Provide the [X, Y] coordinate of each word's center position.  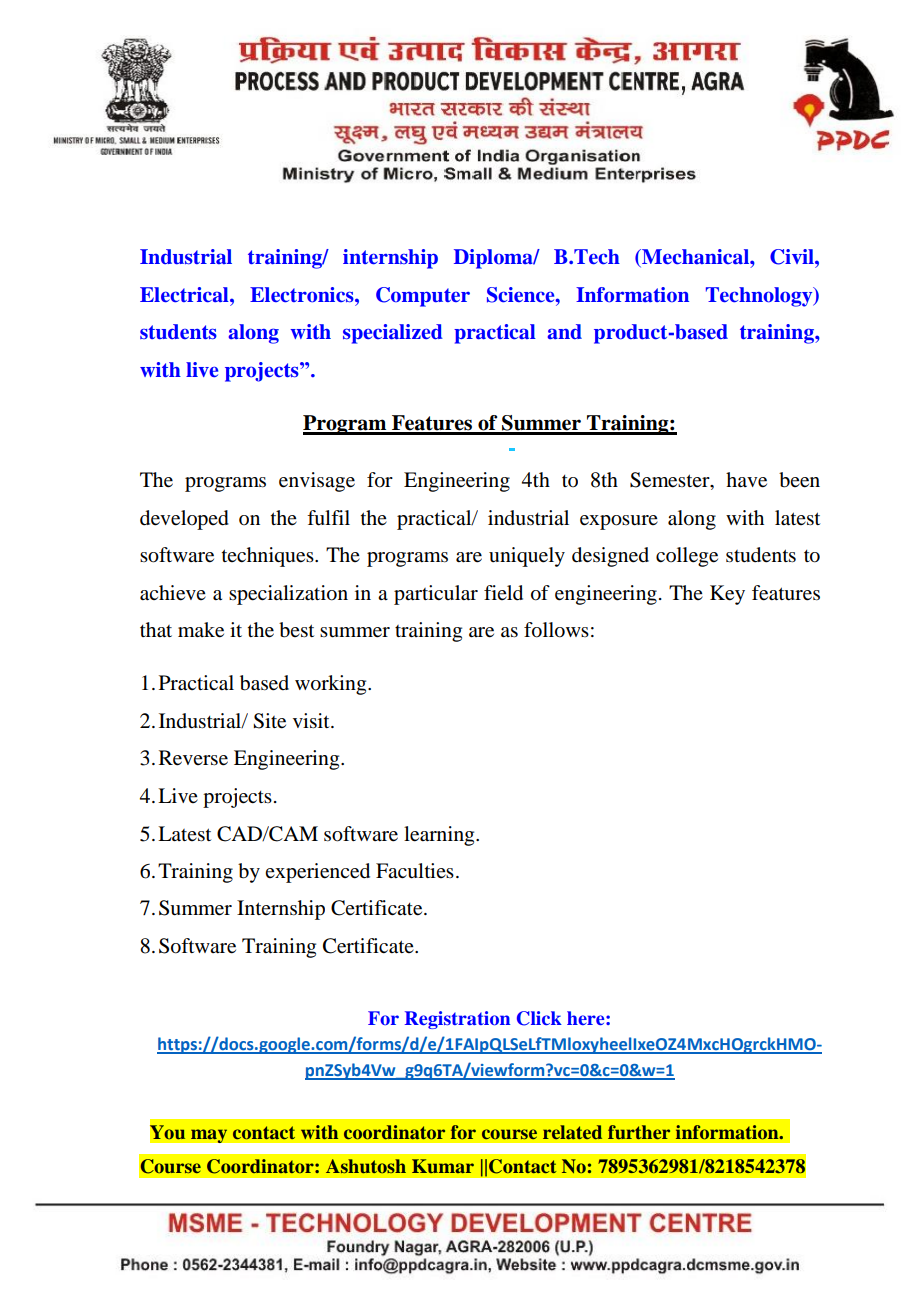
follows [556, 630]
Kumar [443, 1166]
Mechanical [695, 258]
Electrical [185, 295]
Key [727, 595]
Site [269, 721]
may [209, 1136]
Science [522, 295]
